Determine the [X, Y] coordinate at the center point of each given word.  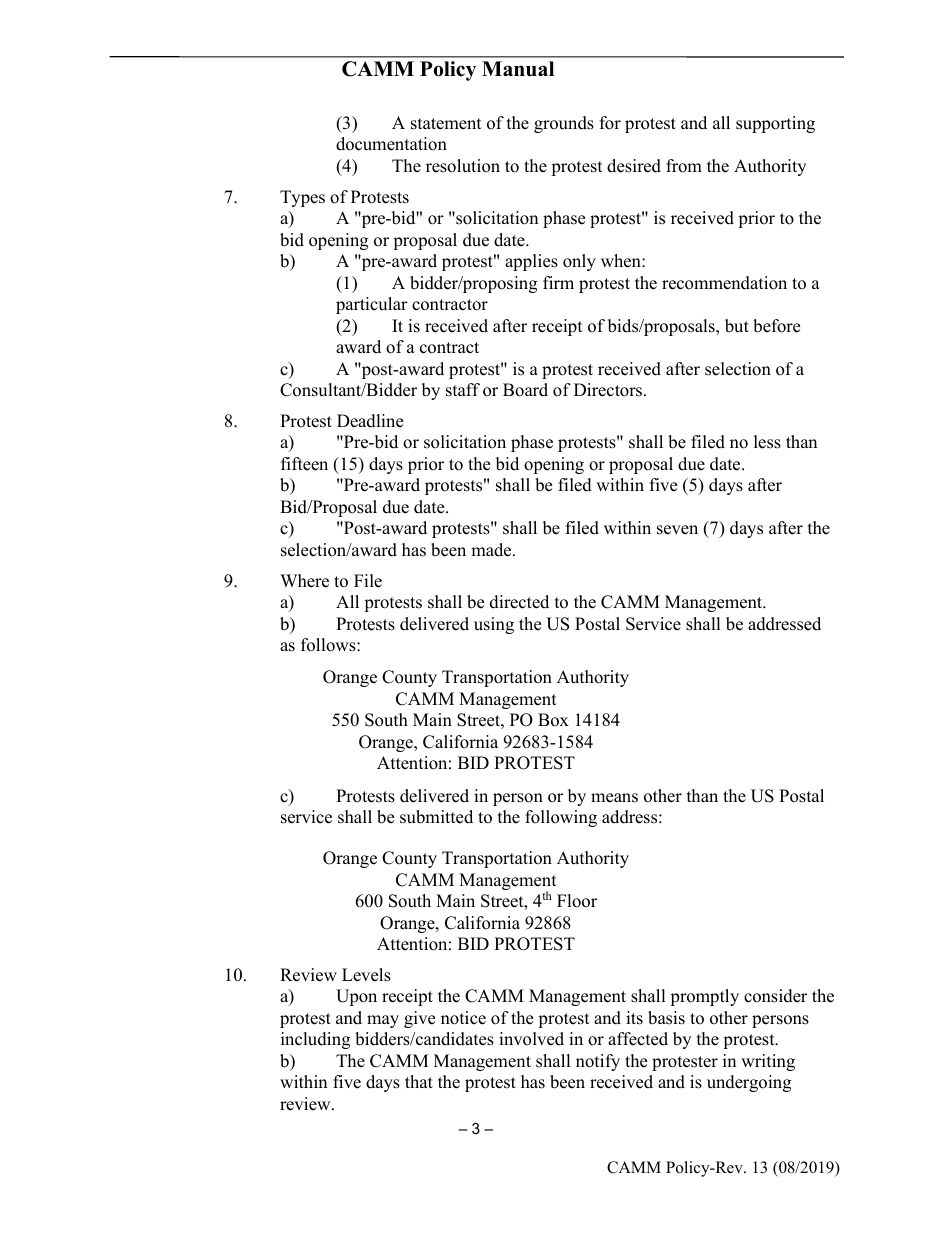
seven [677, 530]
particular [372, 305]
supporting [775, 124]
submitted [436, 817]
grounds [564, 124]
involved [531, 1039]
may [383, 1021]
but [737, 326]
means [614, 798]
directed [519, 602]
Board [525, 390]
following [561, 818]
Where [304, 581]
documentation [391, 144]
